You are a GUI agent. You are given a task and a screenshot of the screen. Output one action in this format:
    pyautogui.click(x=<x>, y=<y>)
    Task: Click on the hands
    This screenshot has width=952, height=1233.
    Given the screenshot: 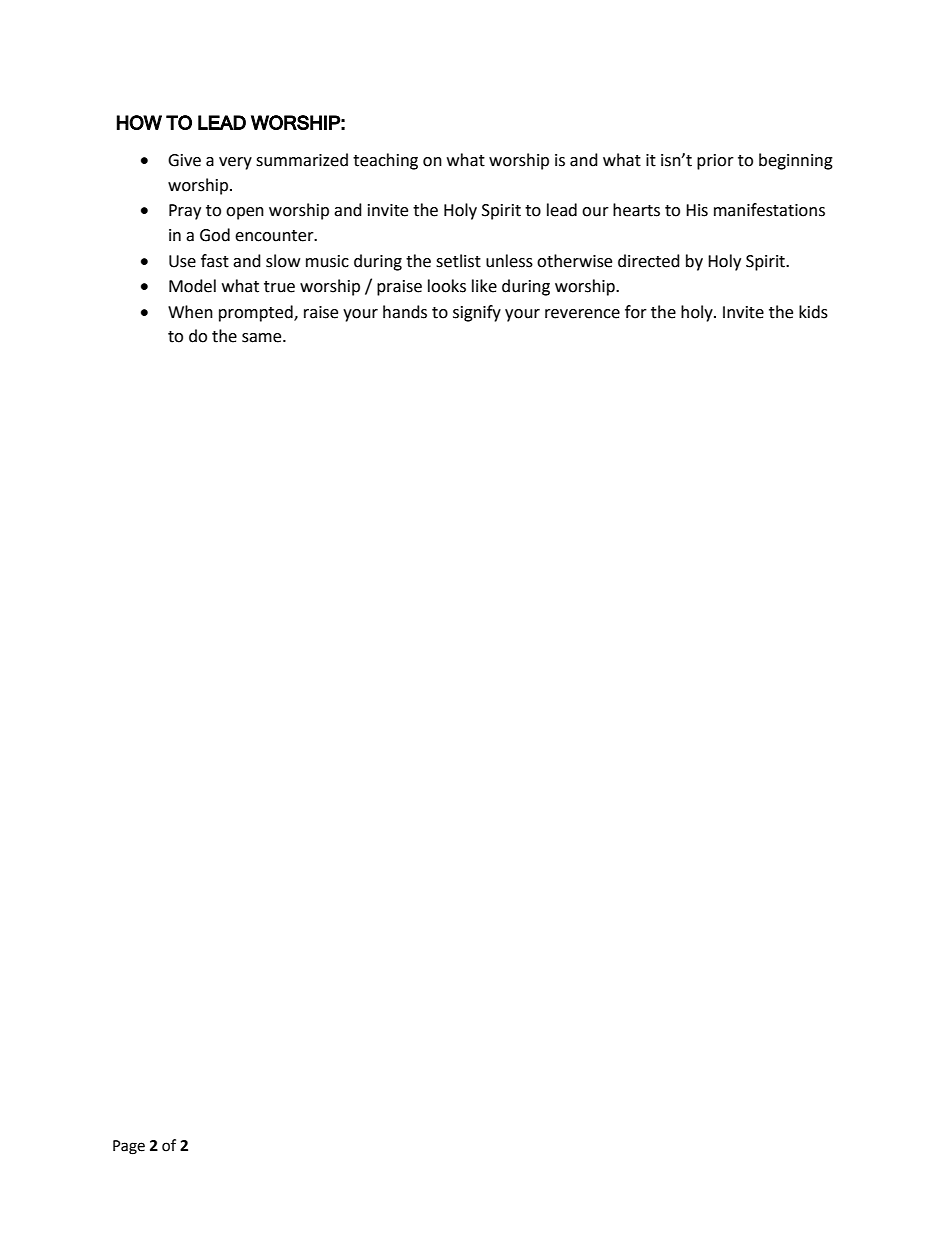 What is the action you would take?
    pyautogui.click(x=405, y=312)
